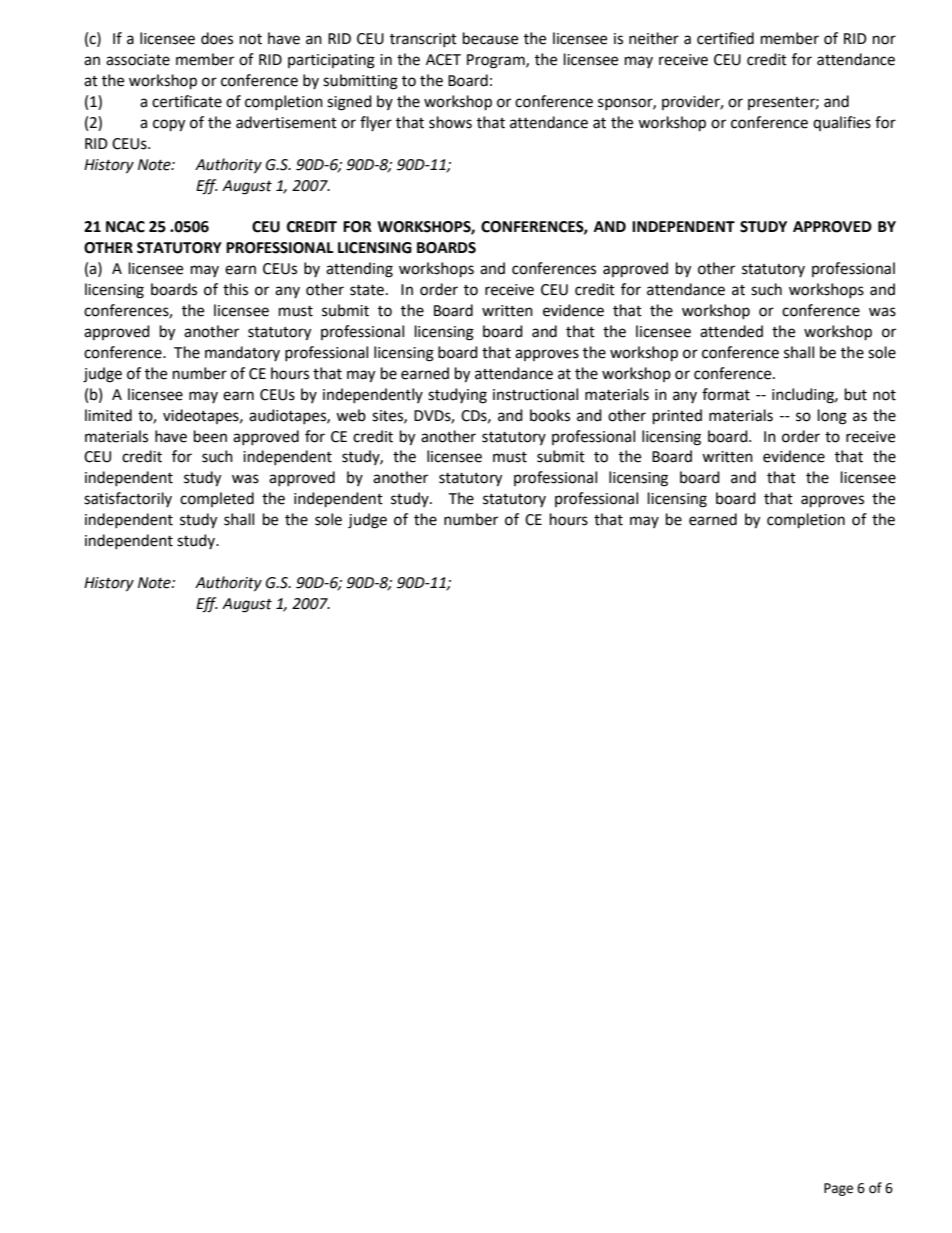  I want to click on long, so click(832, 417).
